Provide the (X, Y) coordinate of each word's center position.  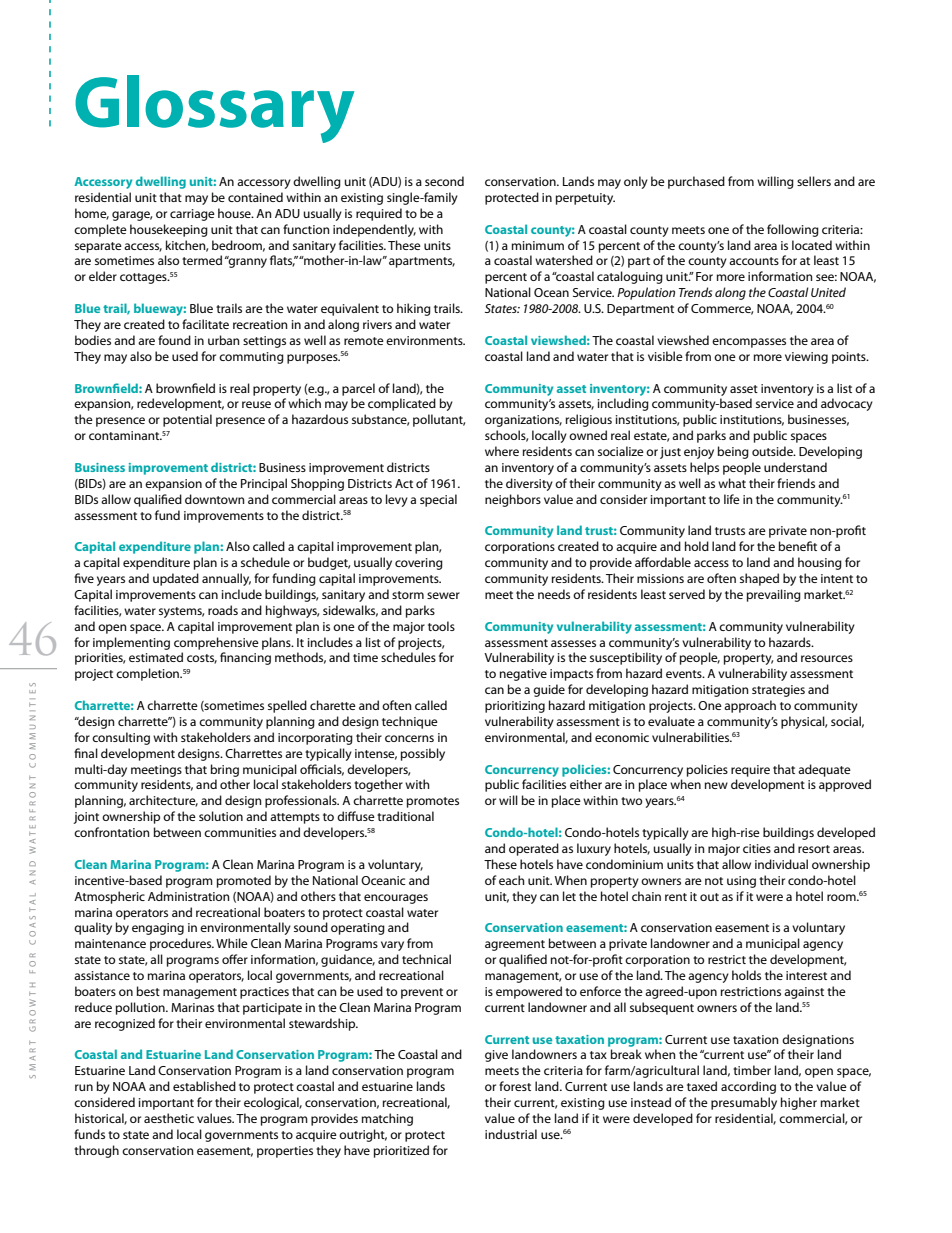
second (444, 181)
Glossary (214, 109)
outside (773, 451)
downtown (215, 499)
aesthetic (169, 1118)
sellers (814, 181)
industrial (511, 1134)
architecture (163, 801)
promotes (433, 802)
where (502, 451)
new (716, 785)
